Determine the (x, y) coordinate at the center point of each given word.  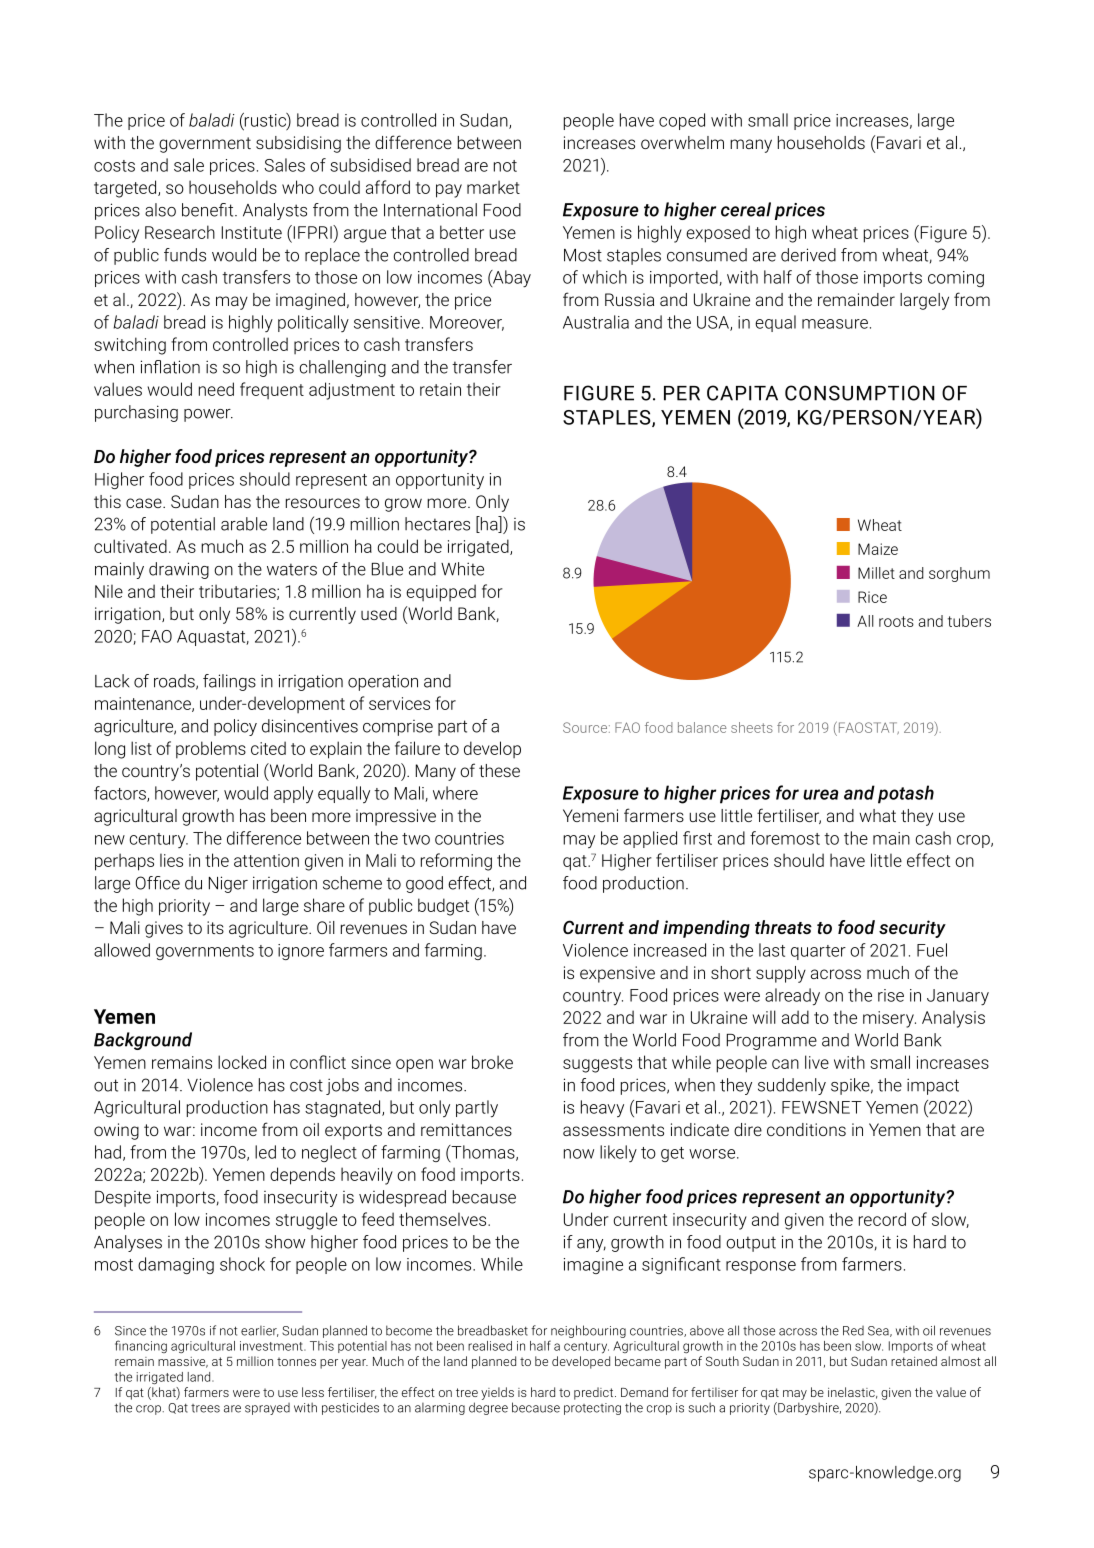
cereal (746, 209)
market (493, 187)
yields (497, 1393)
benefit (209, 210)
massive (183, 1362)
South (722, 1361)
